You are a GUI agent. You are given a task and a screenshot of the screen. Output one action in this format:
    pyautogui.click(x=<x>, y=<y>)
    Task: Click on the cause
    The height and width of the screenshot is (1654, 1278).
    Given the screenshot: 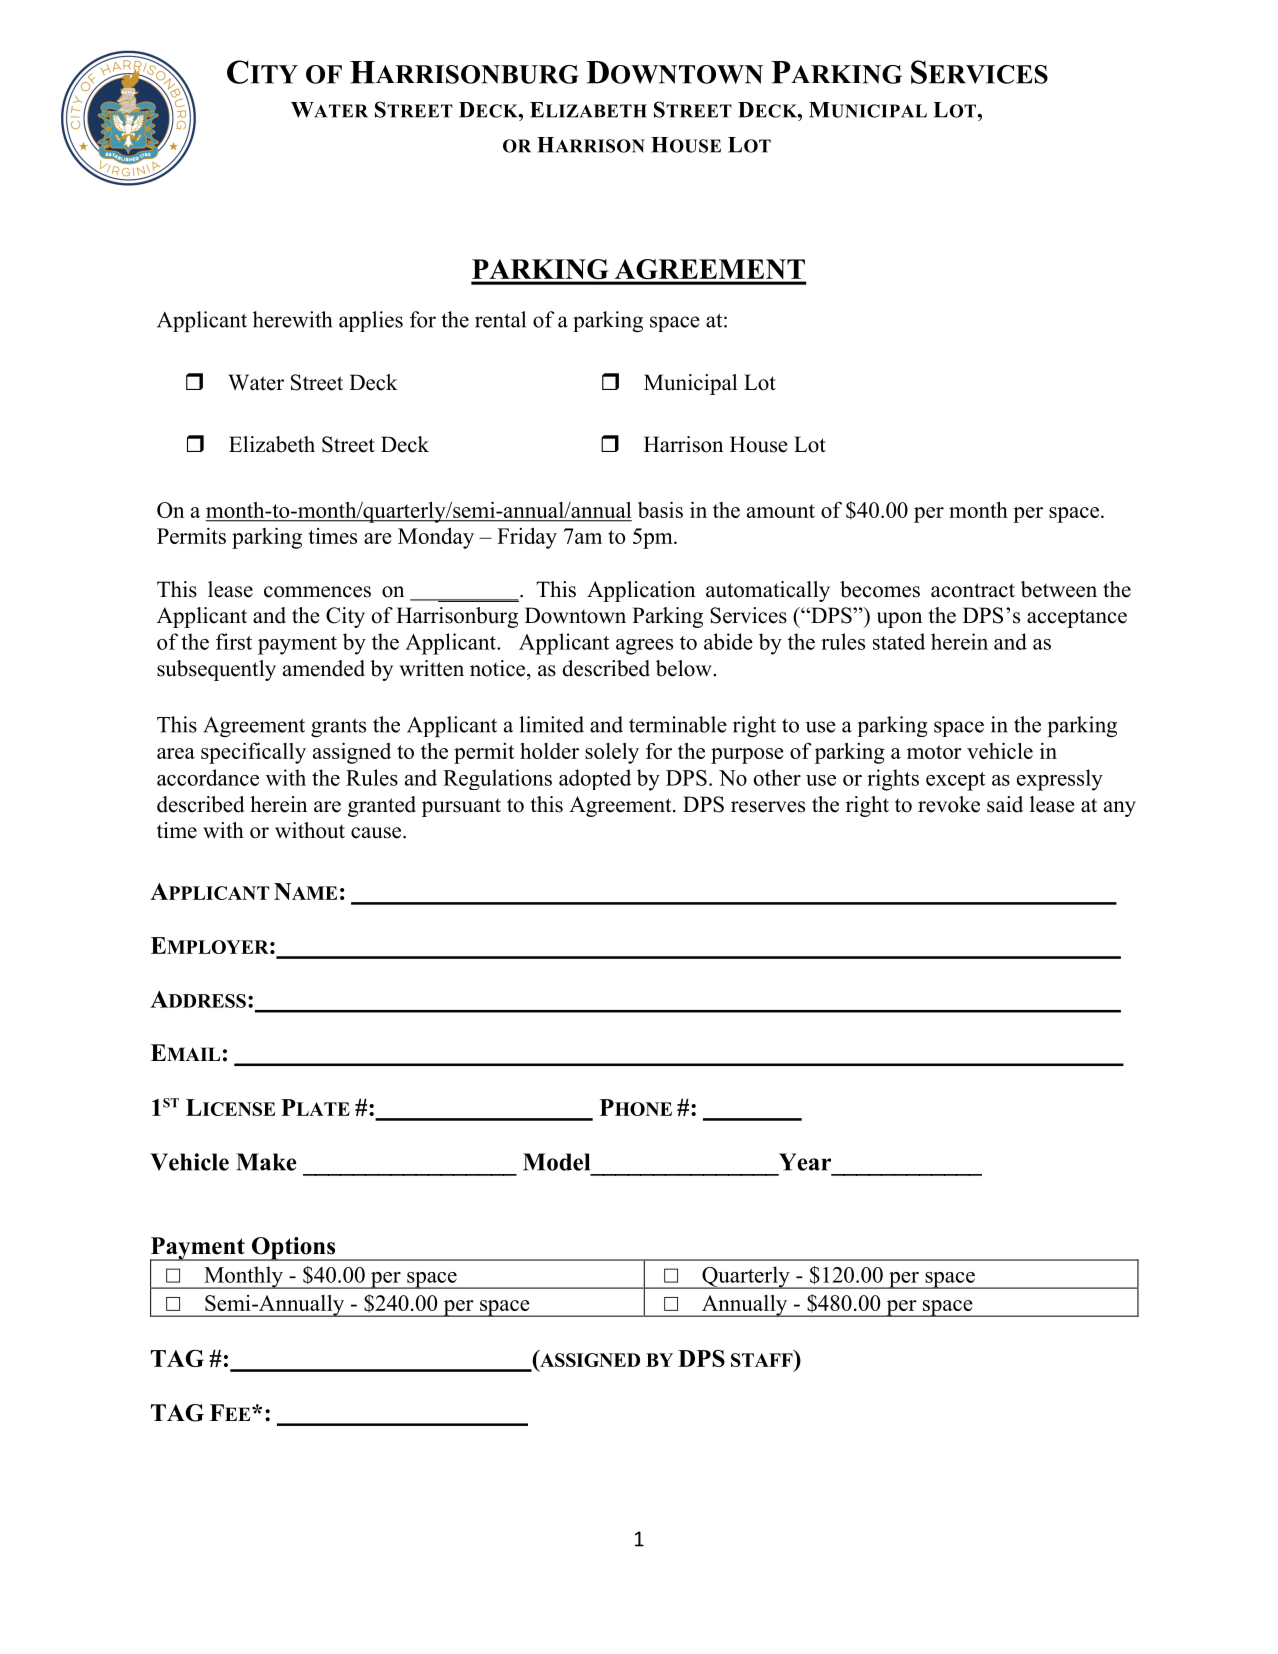 What is the action you would take?
    pyautogui.click(x=377, y=833)
